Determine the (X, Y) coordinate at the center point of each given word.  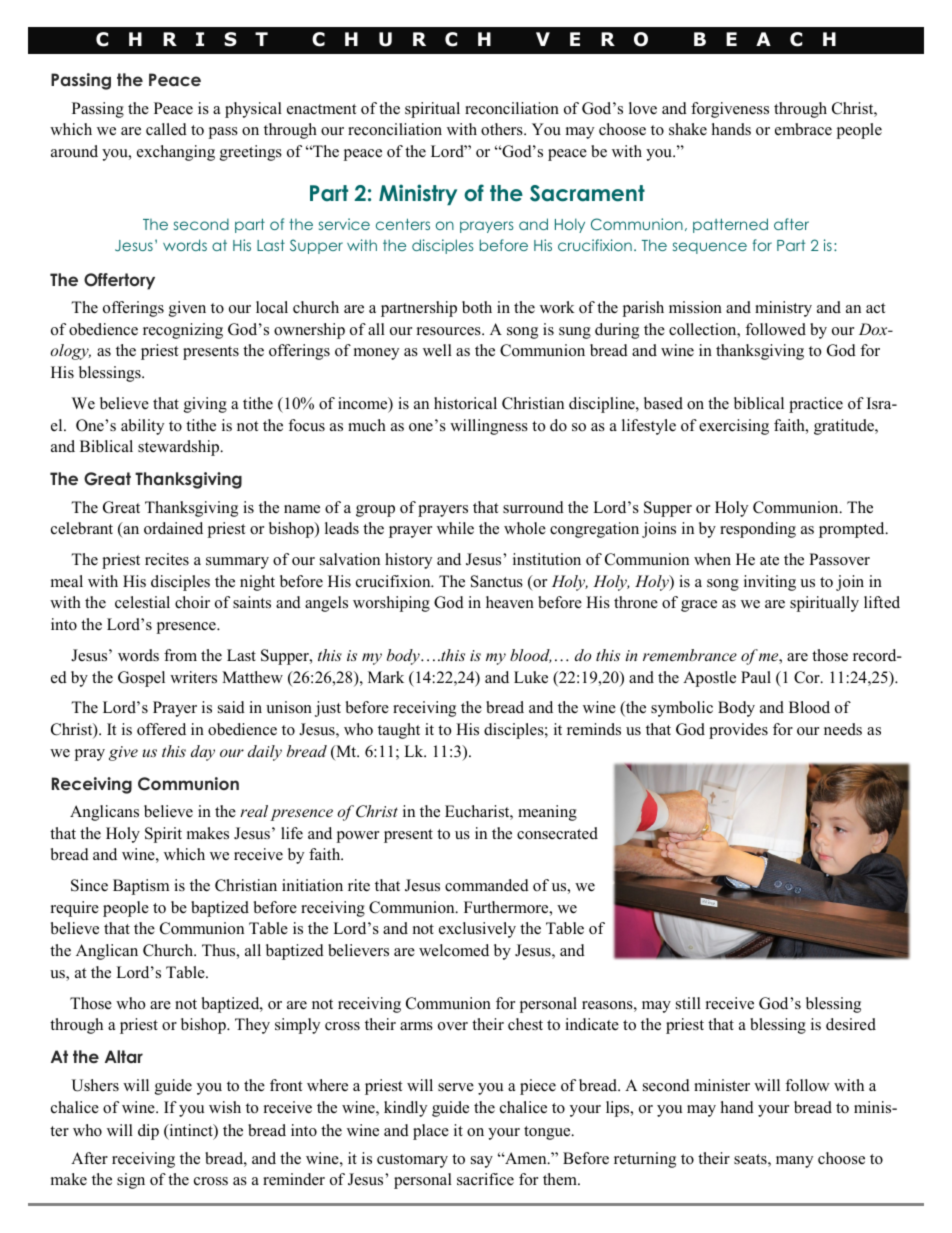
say (482, 1162)
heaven (510, 602)
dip (148, 1132)
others (503, 129)
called (166, 129)
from (180, 655)
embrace (803, 129)
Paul (756, 677)
